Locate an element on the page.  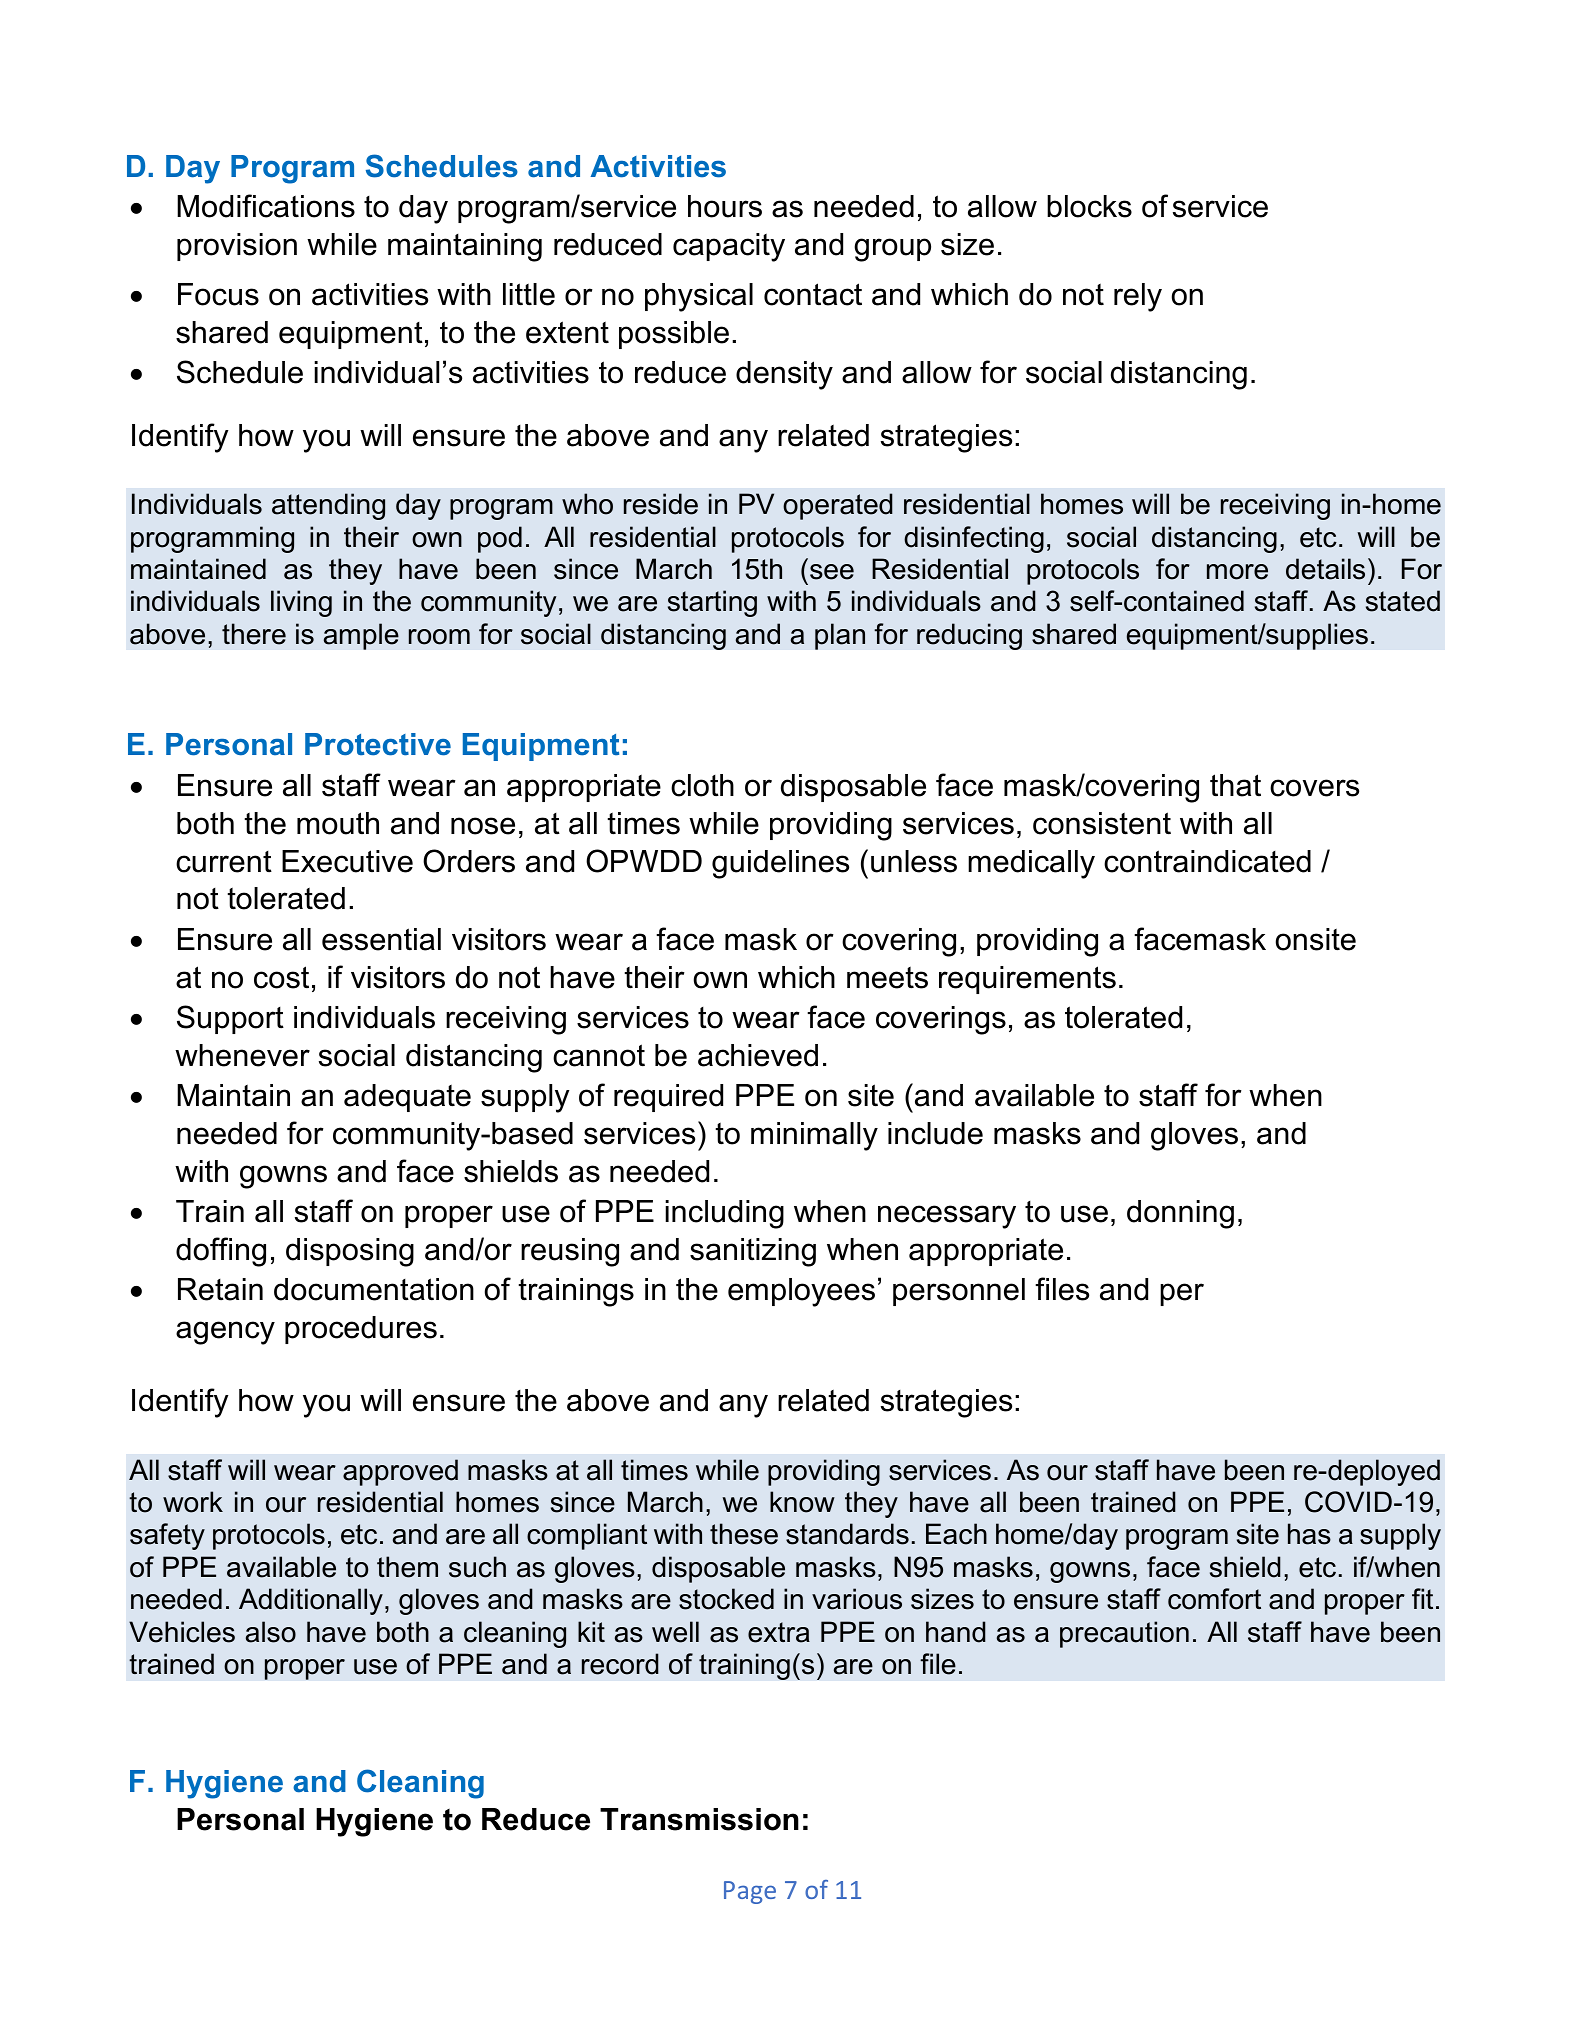
covers is located at coordinates (1314, 788).
